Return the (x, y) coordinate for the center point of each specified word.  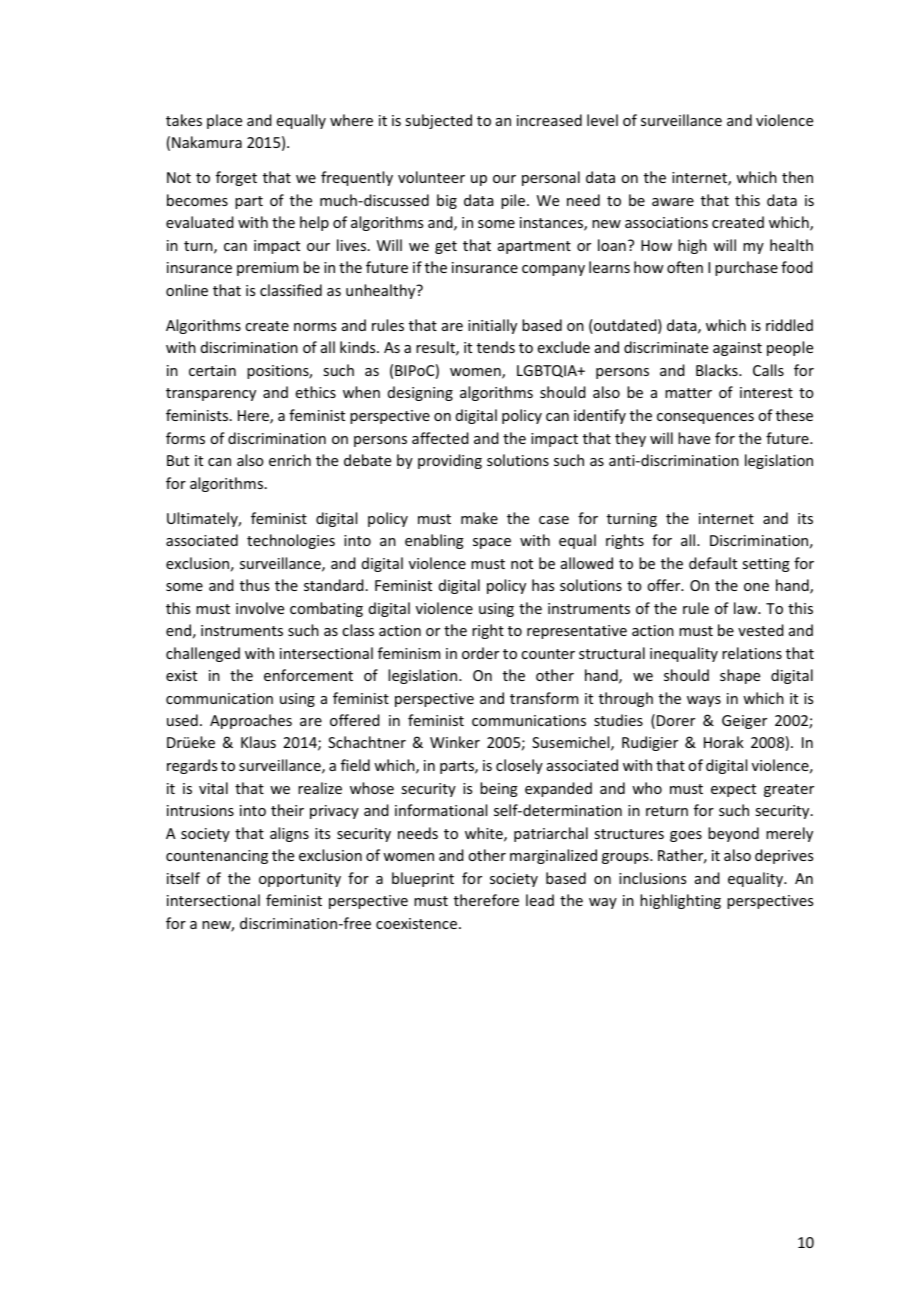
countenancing (217, 857)
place (224, 121)
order (480, 653)
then (797, 177)
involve (260, 608)
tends (496, 347)
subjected (438, 121)
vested (761, 630)
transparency (211, 394)
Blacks (718, 370)
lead (540, 900)
